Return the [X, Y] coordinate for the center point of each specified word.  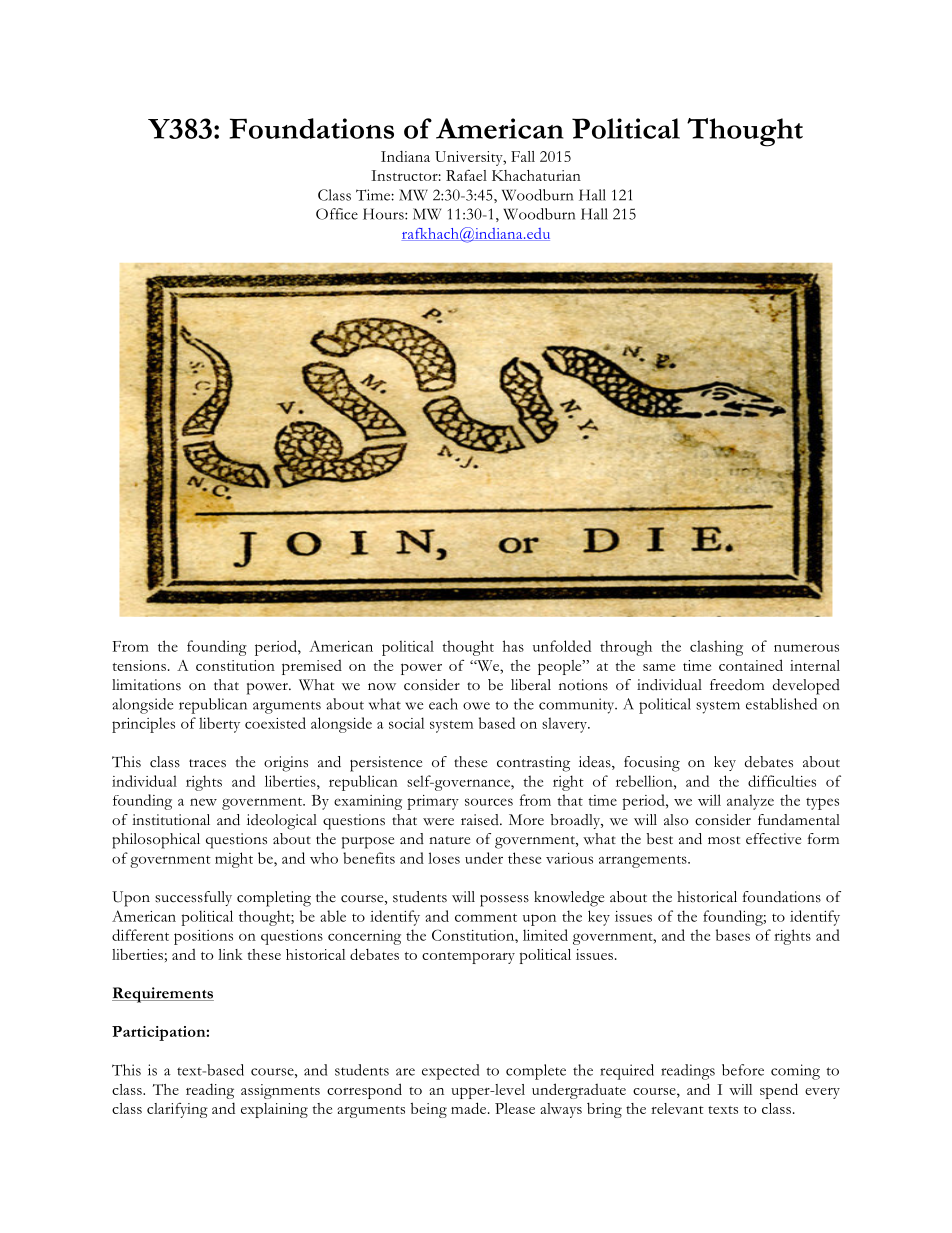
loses [444, 858]
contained [751, 665]
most [724, 840]
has [513, 646]
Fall [523, 156]
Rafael [466, 175]
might [234, 860]
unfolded [562, 646]
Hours [384, 214]
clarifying [177, 1110]
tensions [139, 665]
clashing [716, 648]
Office [337, 214]
